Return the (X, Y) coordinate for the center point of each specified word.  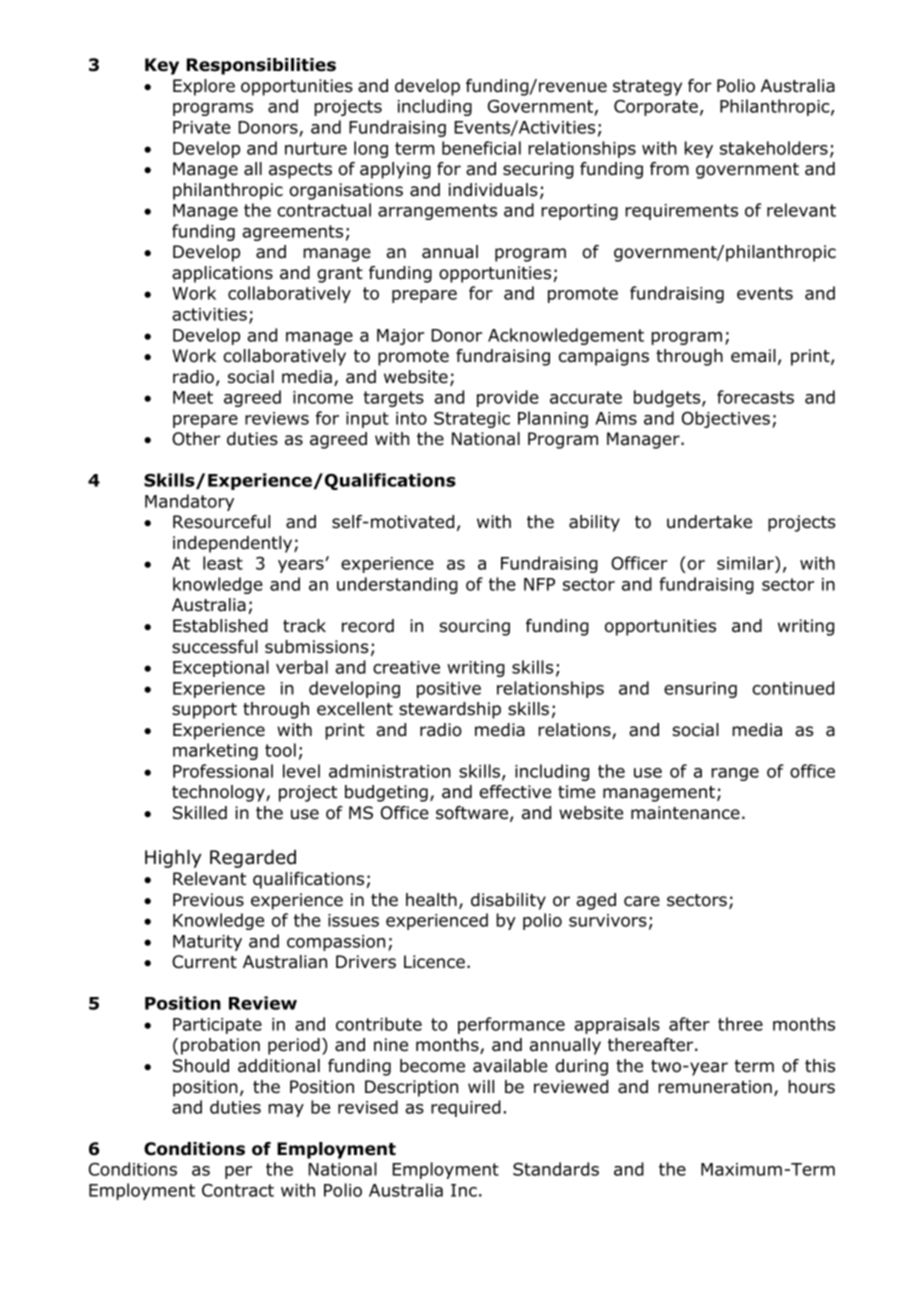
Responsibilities (261, 66)
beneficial (481, 148)
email (753, 356)
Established (220, 626)
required (466, 1108)
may (286, 1110)
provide (508, 398)
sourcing (474, 627)
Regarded (253, 859)
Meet (193, 397)
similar (746, 564)
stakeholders (774, 148)
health (431, 900)
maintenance (685, 813)
